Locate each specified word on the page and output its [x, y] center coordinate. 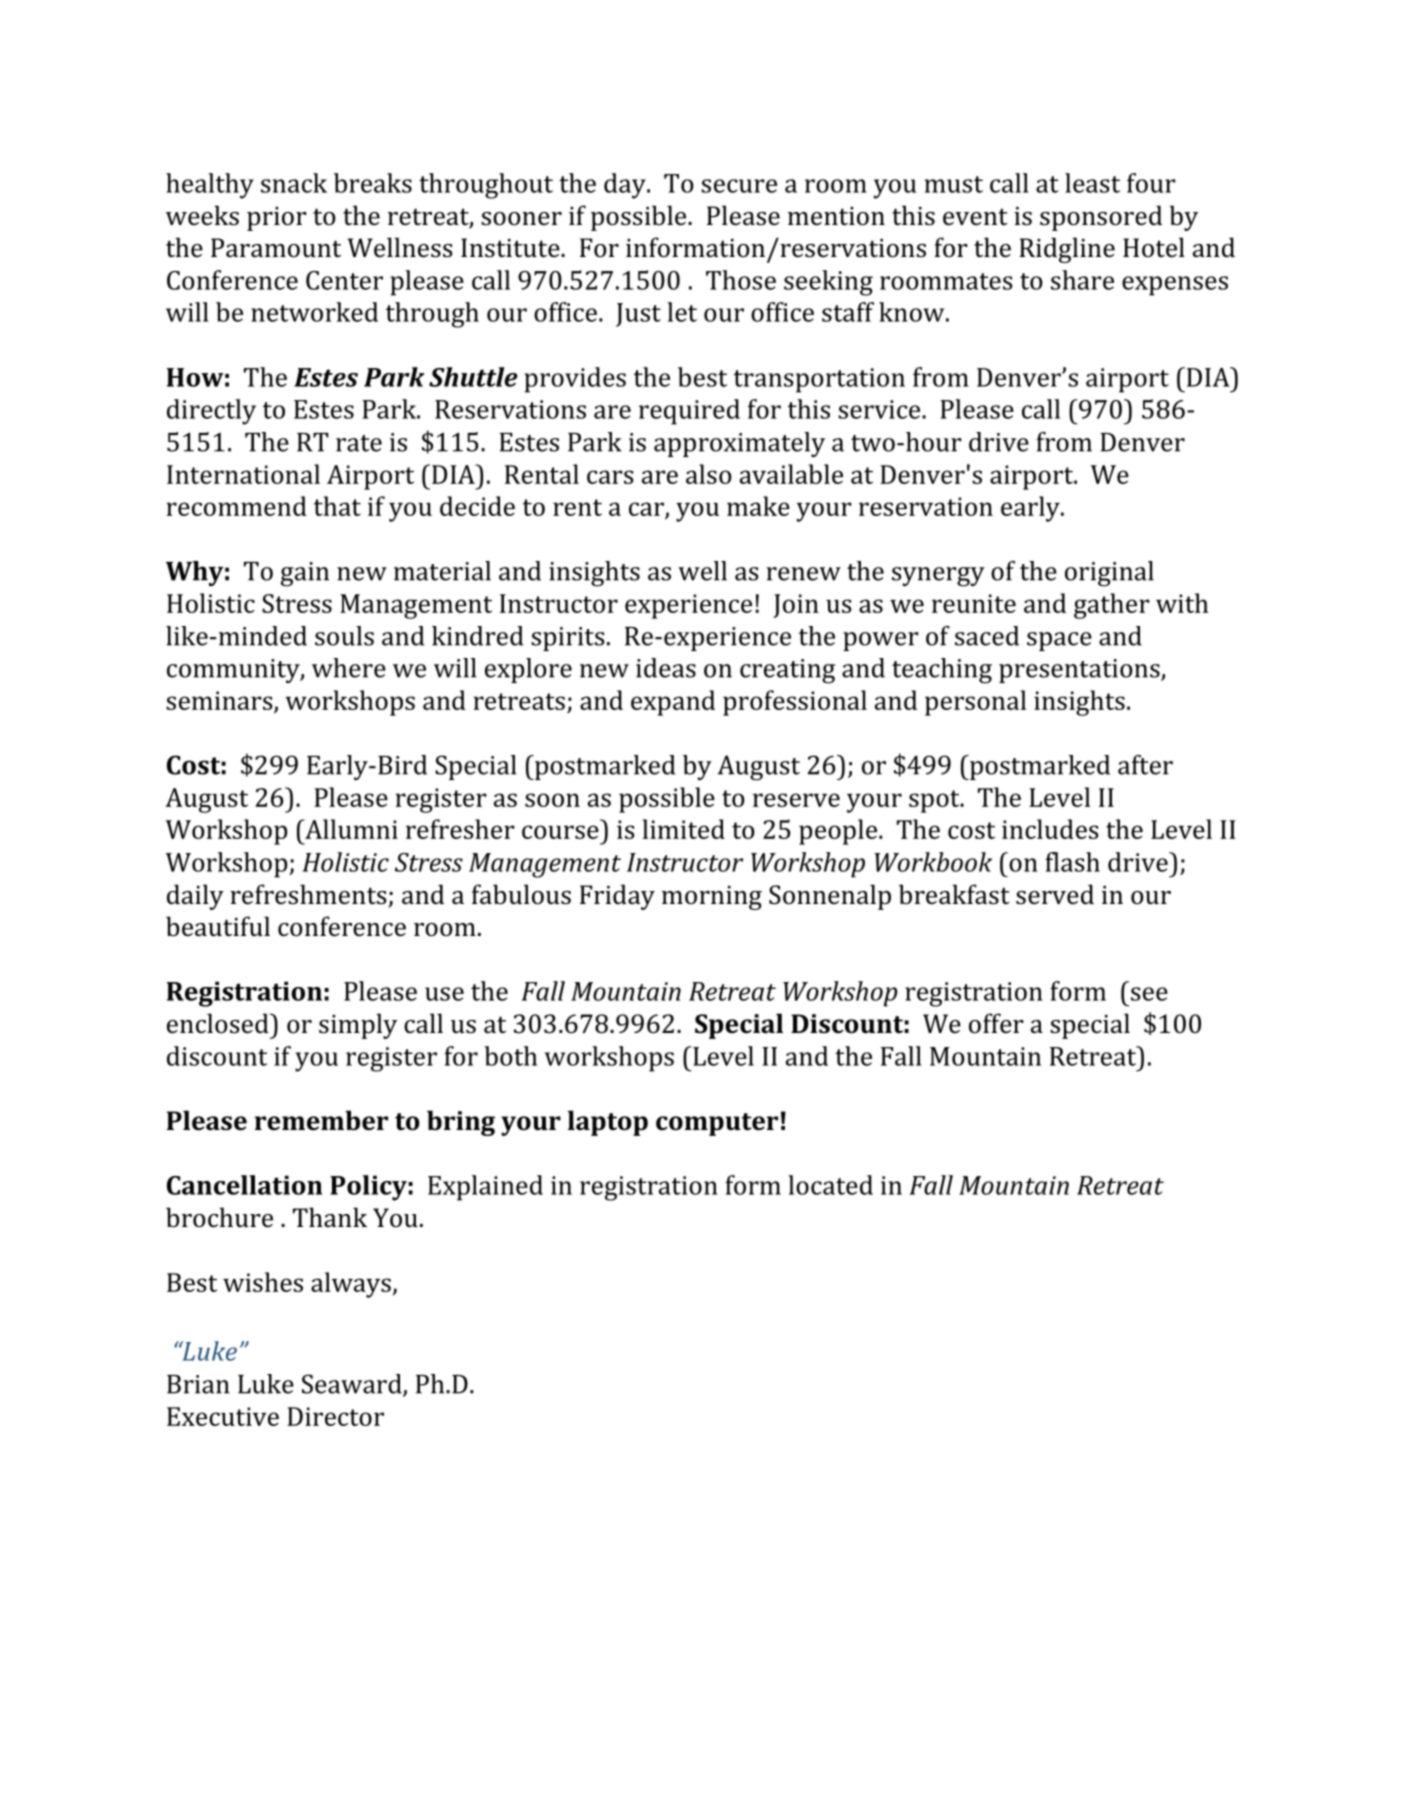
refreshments [308, 894]
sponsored [1101, 218]
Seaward [353, 1385]
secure [739, 186]
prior [277, 219]
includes [1050, 829]
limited [684, 829]
